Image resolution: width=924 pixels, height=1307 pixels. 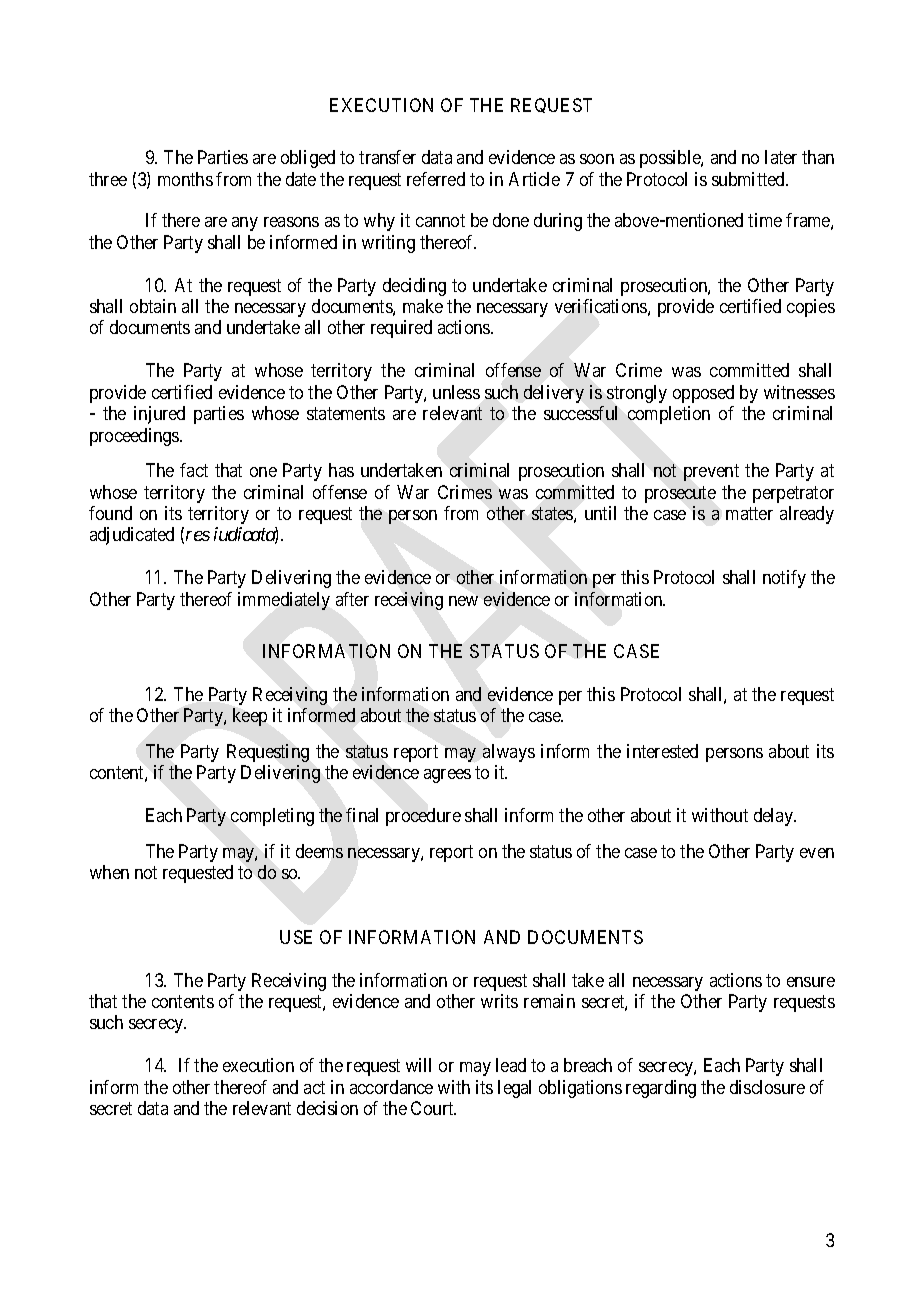 What do you see at coordinates (185, 179) in the image?
I see `months` at bounding box center [185, 179].
